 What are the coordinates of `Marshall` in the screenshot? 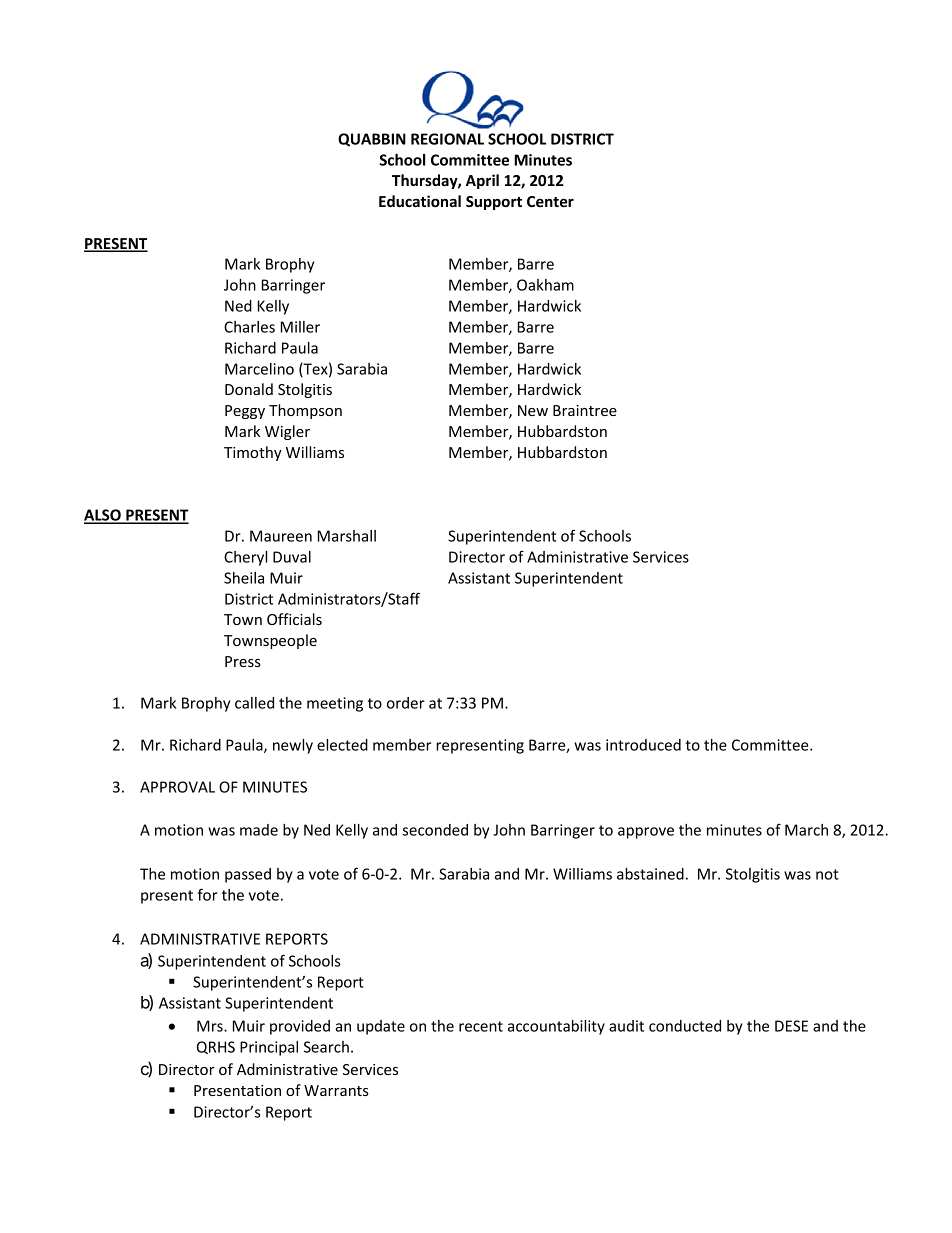 It's located at (347, 536).
